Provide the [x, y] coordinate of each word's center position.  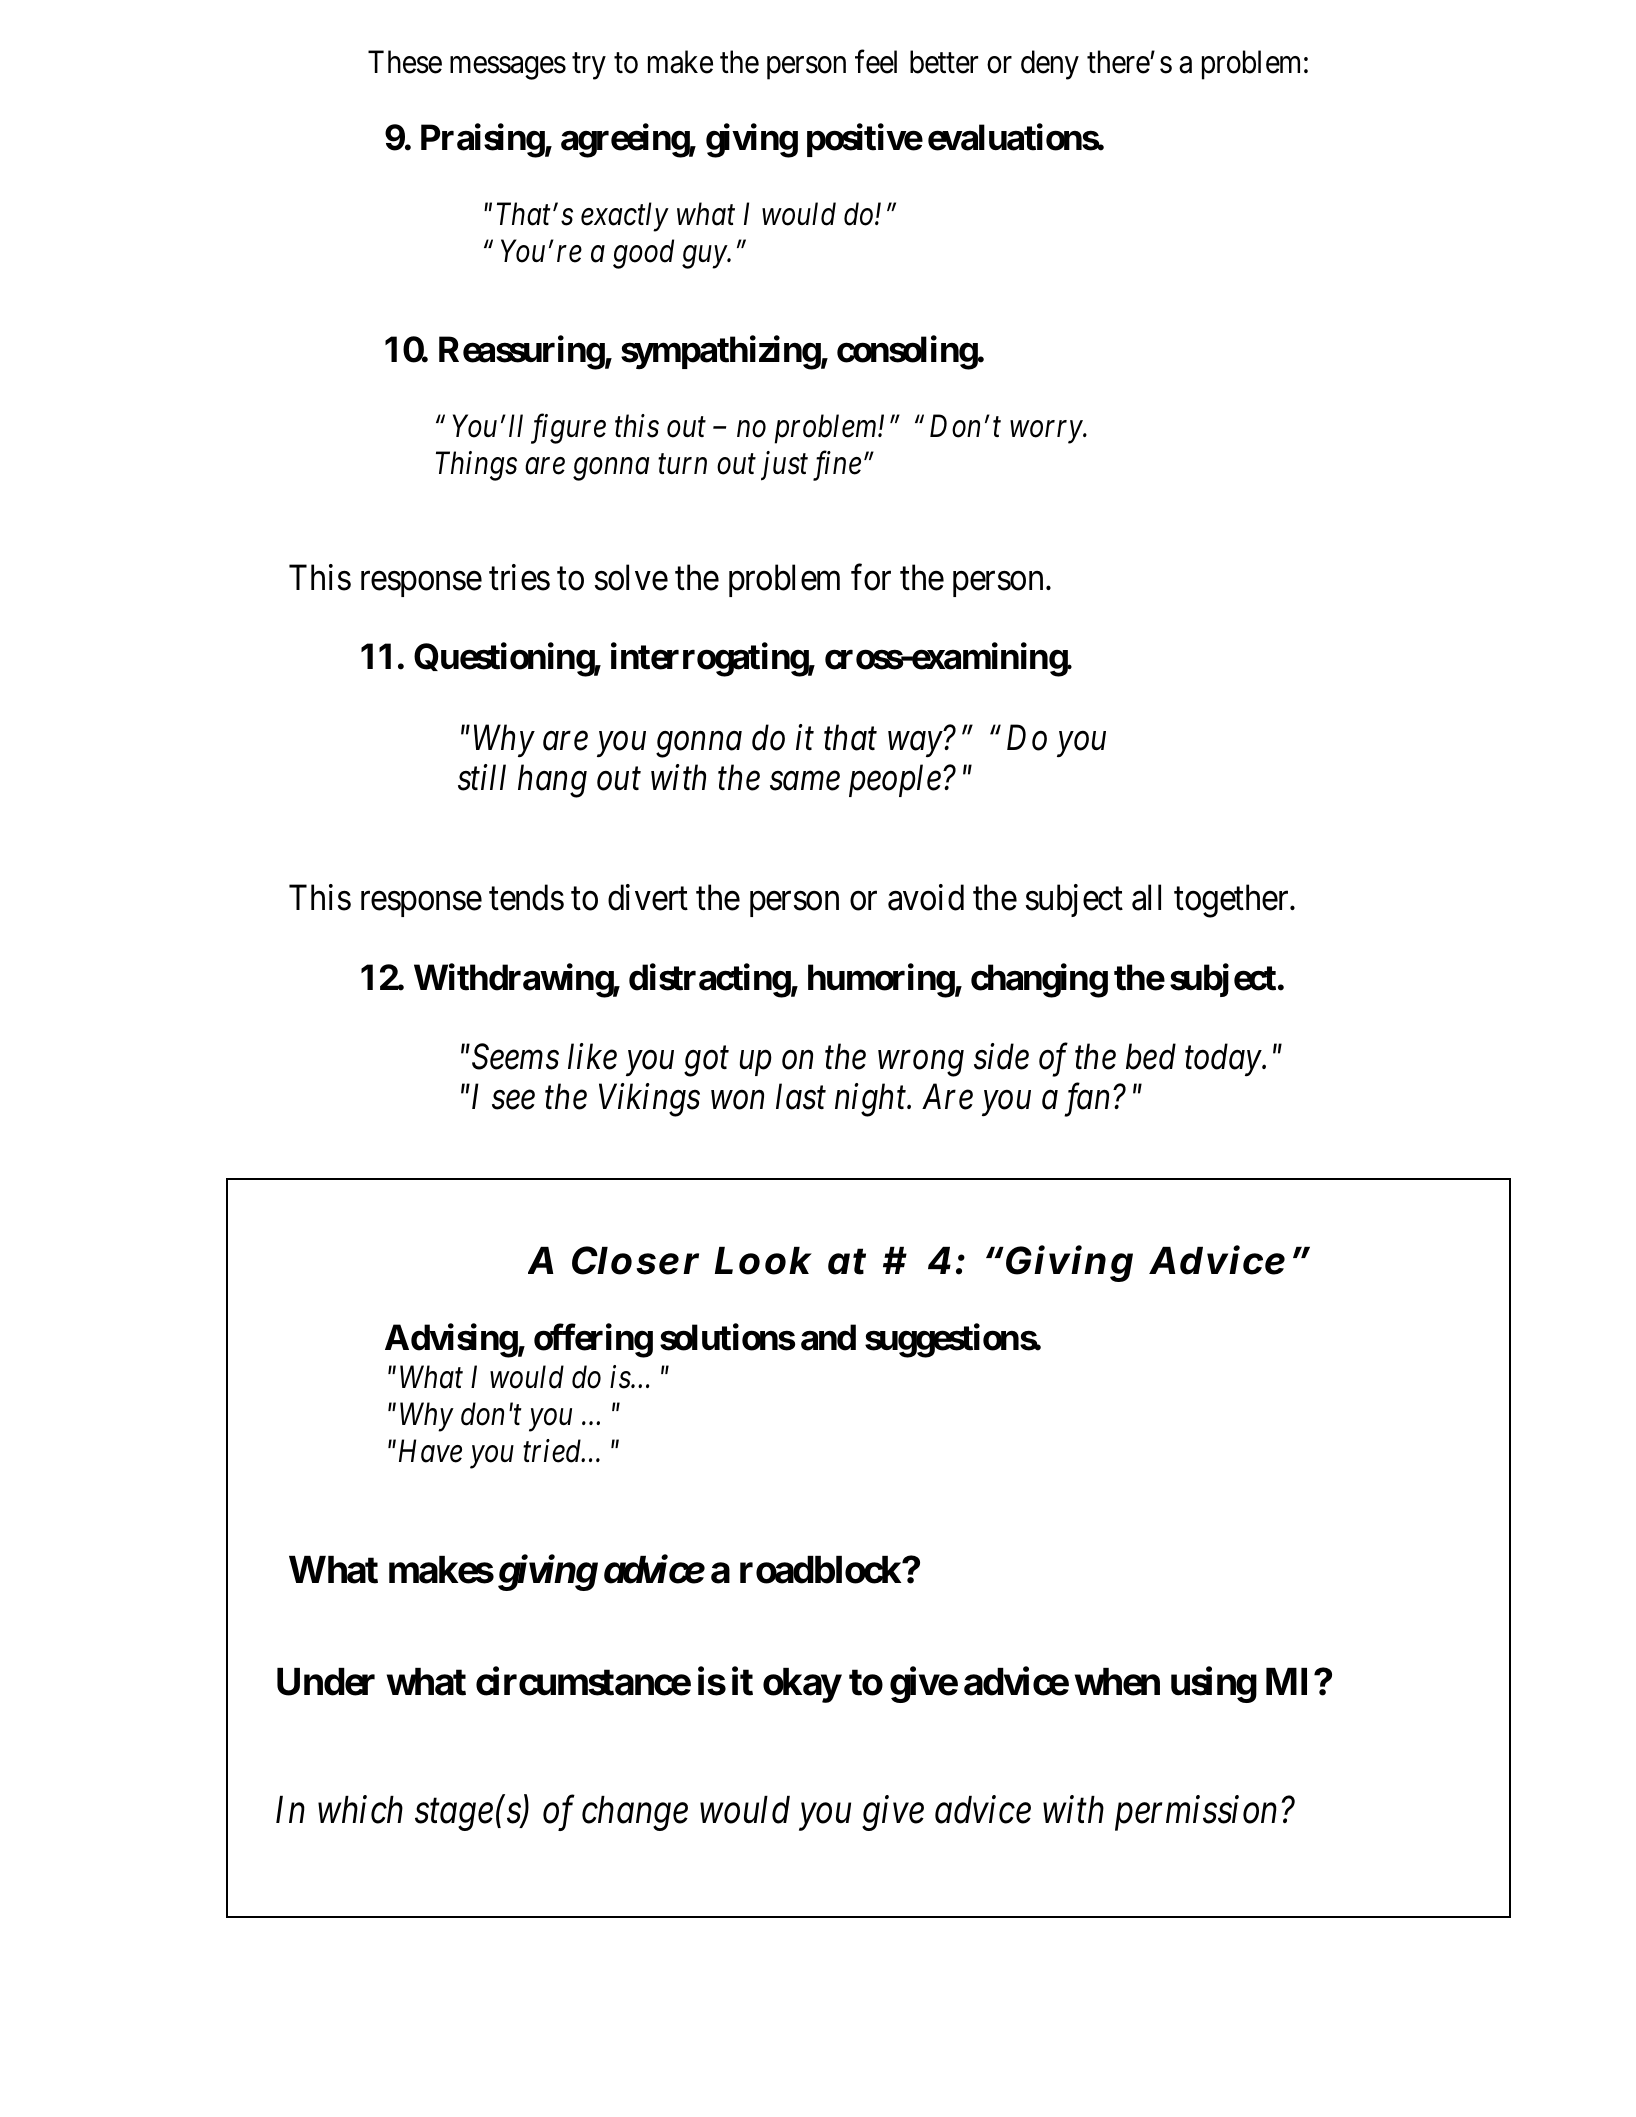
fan [1086, 1100]
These [405, 62]
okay [802, 1685]
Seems [515, 1057]
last [801, 1096]
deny [1050, 65]
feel [876, 62]
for [871, 577]
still [482, 777]
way [915, 745]
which [360, 1810]
